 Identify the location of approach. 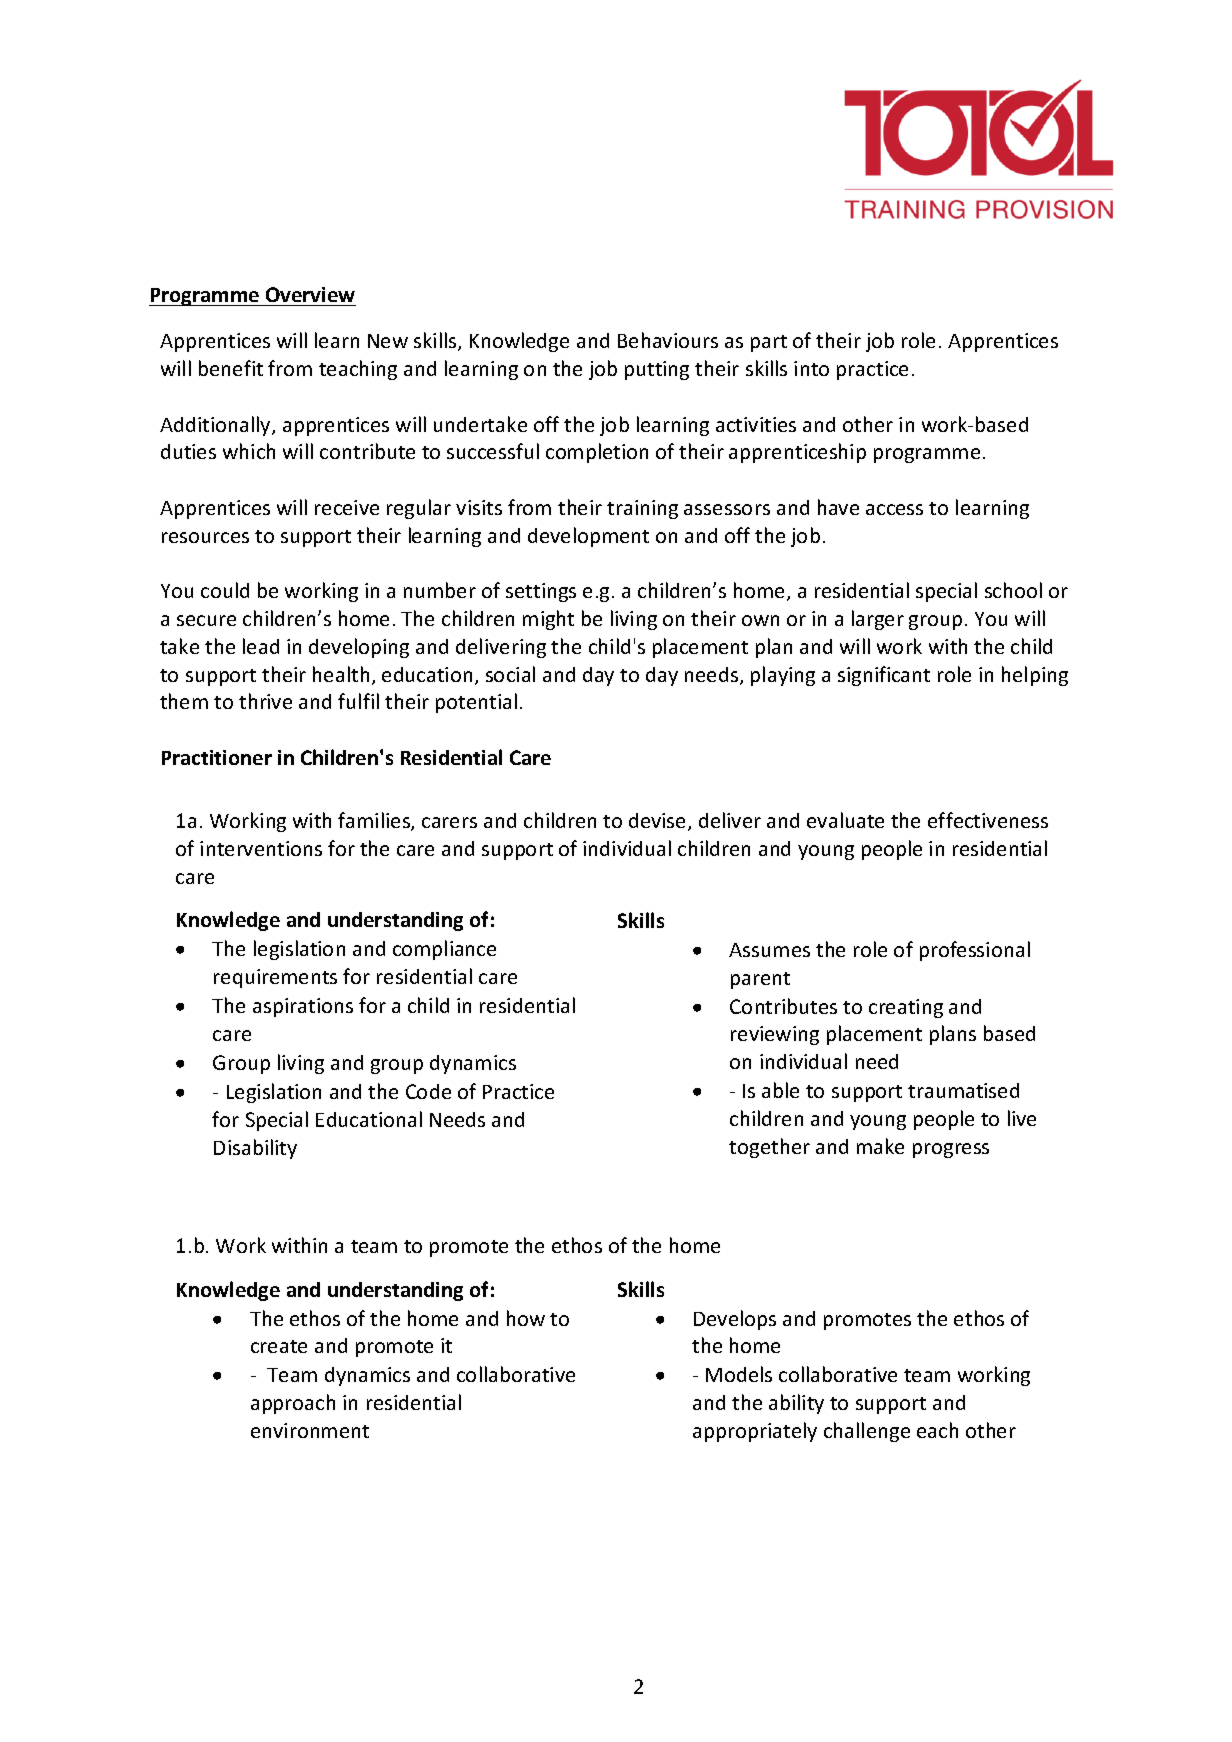
(293, 1404).
